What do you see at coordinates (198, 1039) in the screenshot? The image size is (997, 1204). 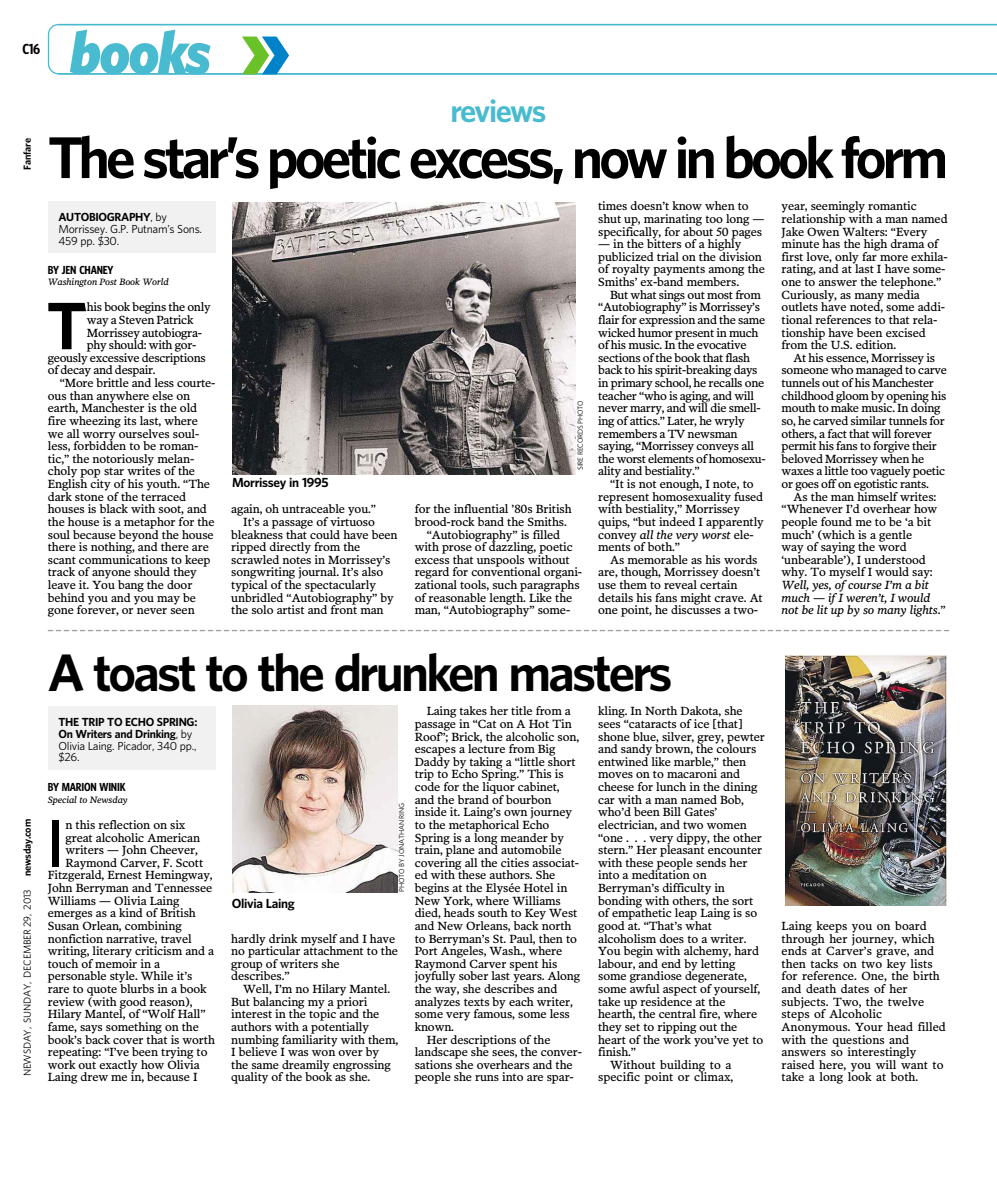 I see `worth` at bounding box center [198, 1039].
